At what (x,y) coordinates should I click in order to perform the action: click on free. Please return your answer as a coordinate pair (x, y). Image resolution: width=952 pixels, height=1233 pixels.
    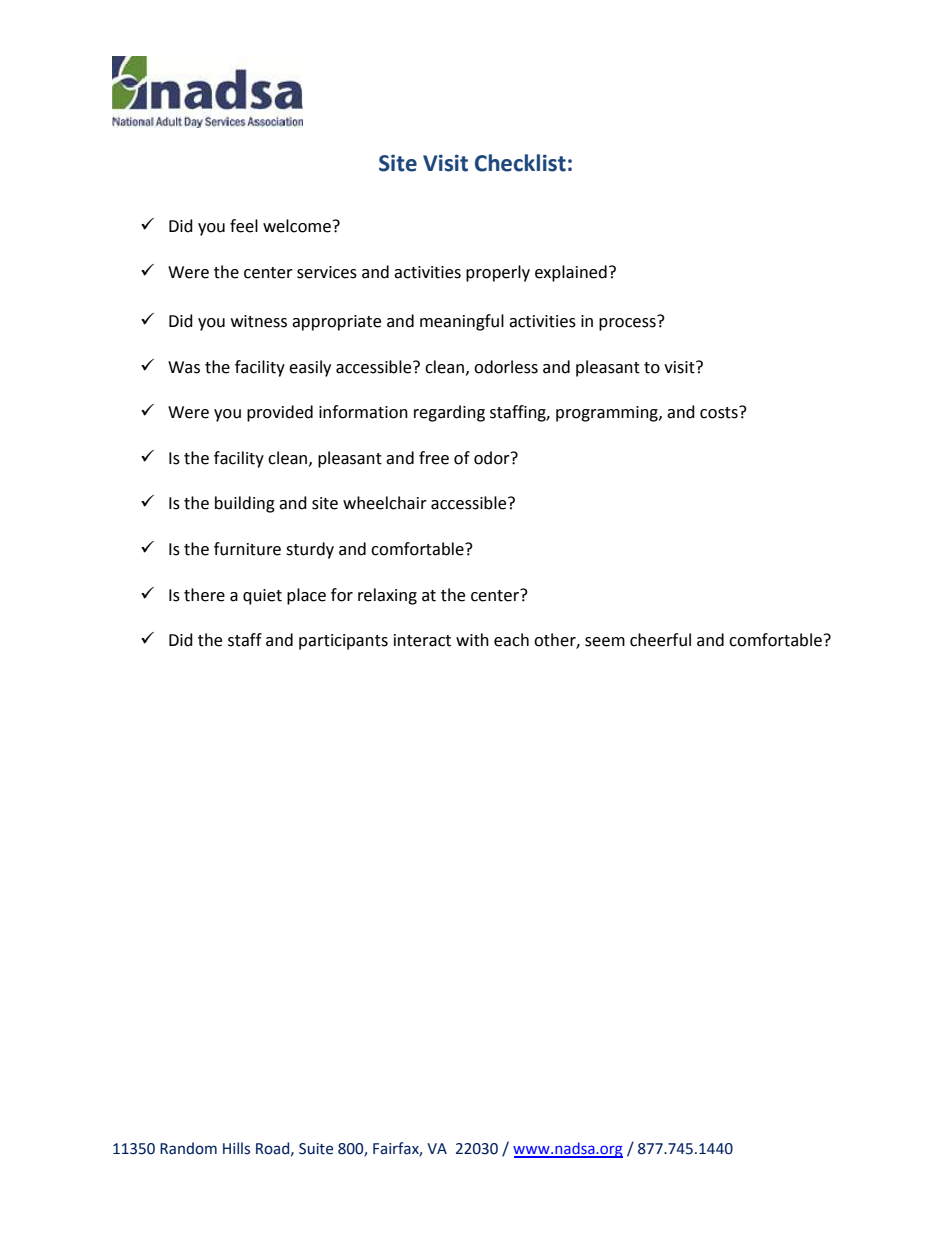
    Looking at the image, I should click on (434, 458).
